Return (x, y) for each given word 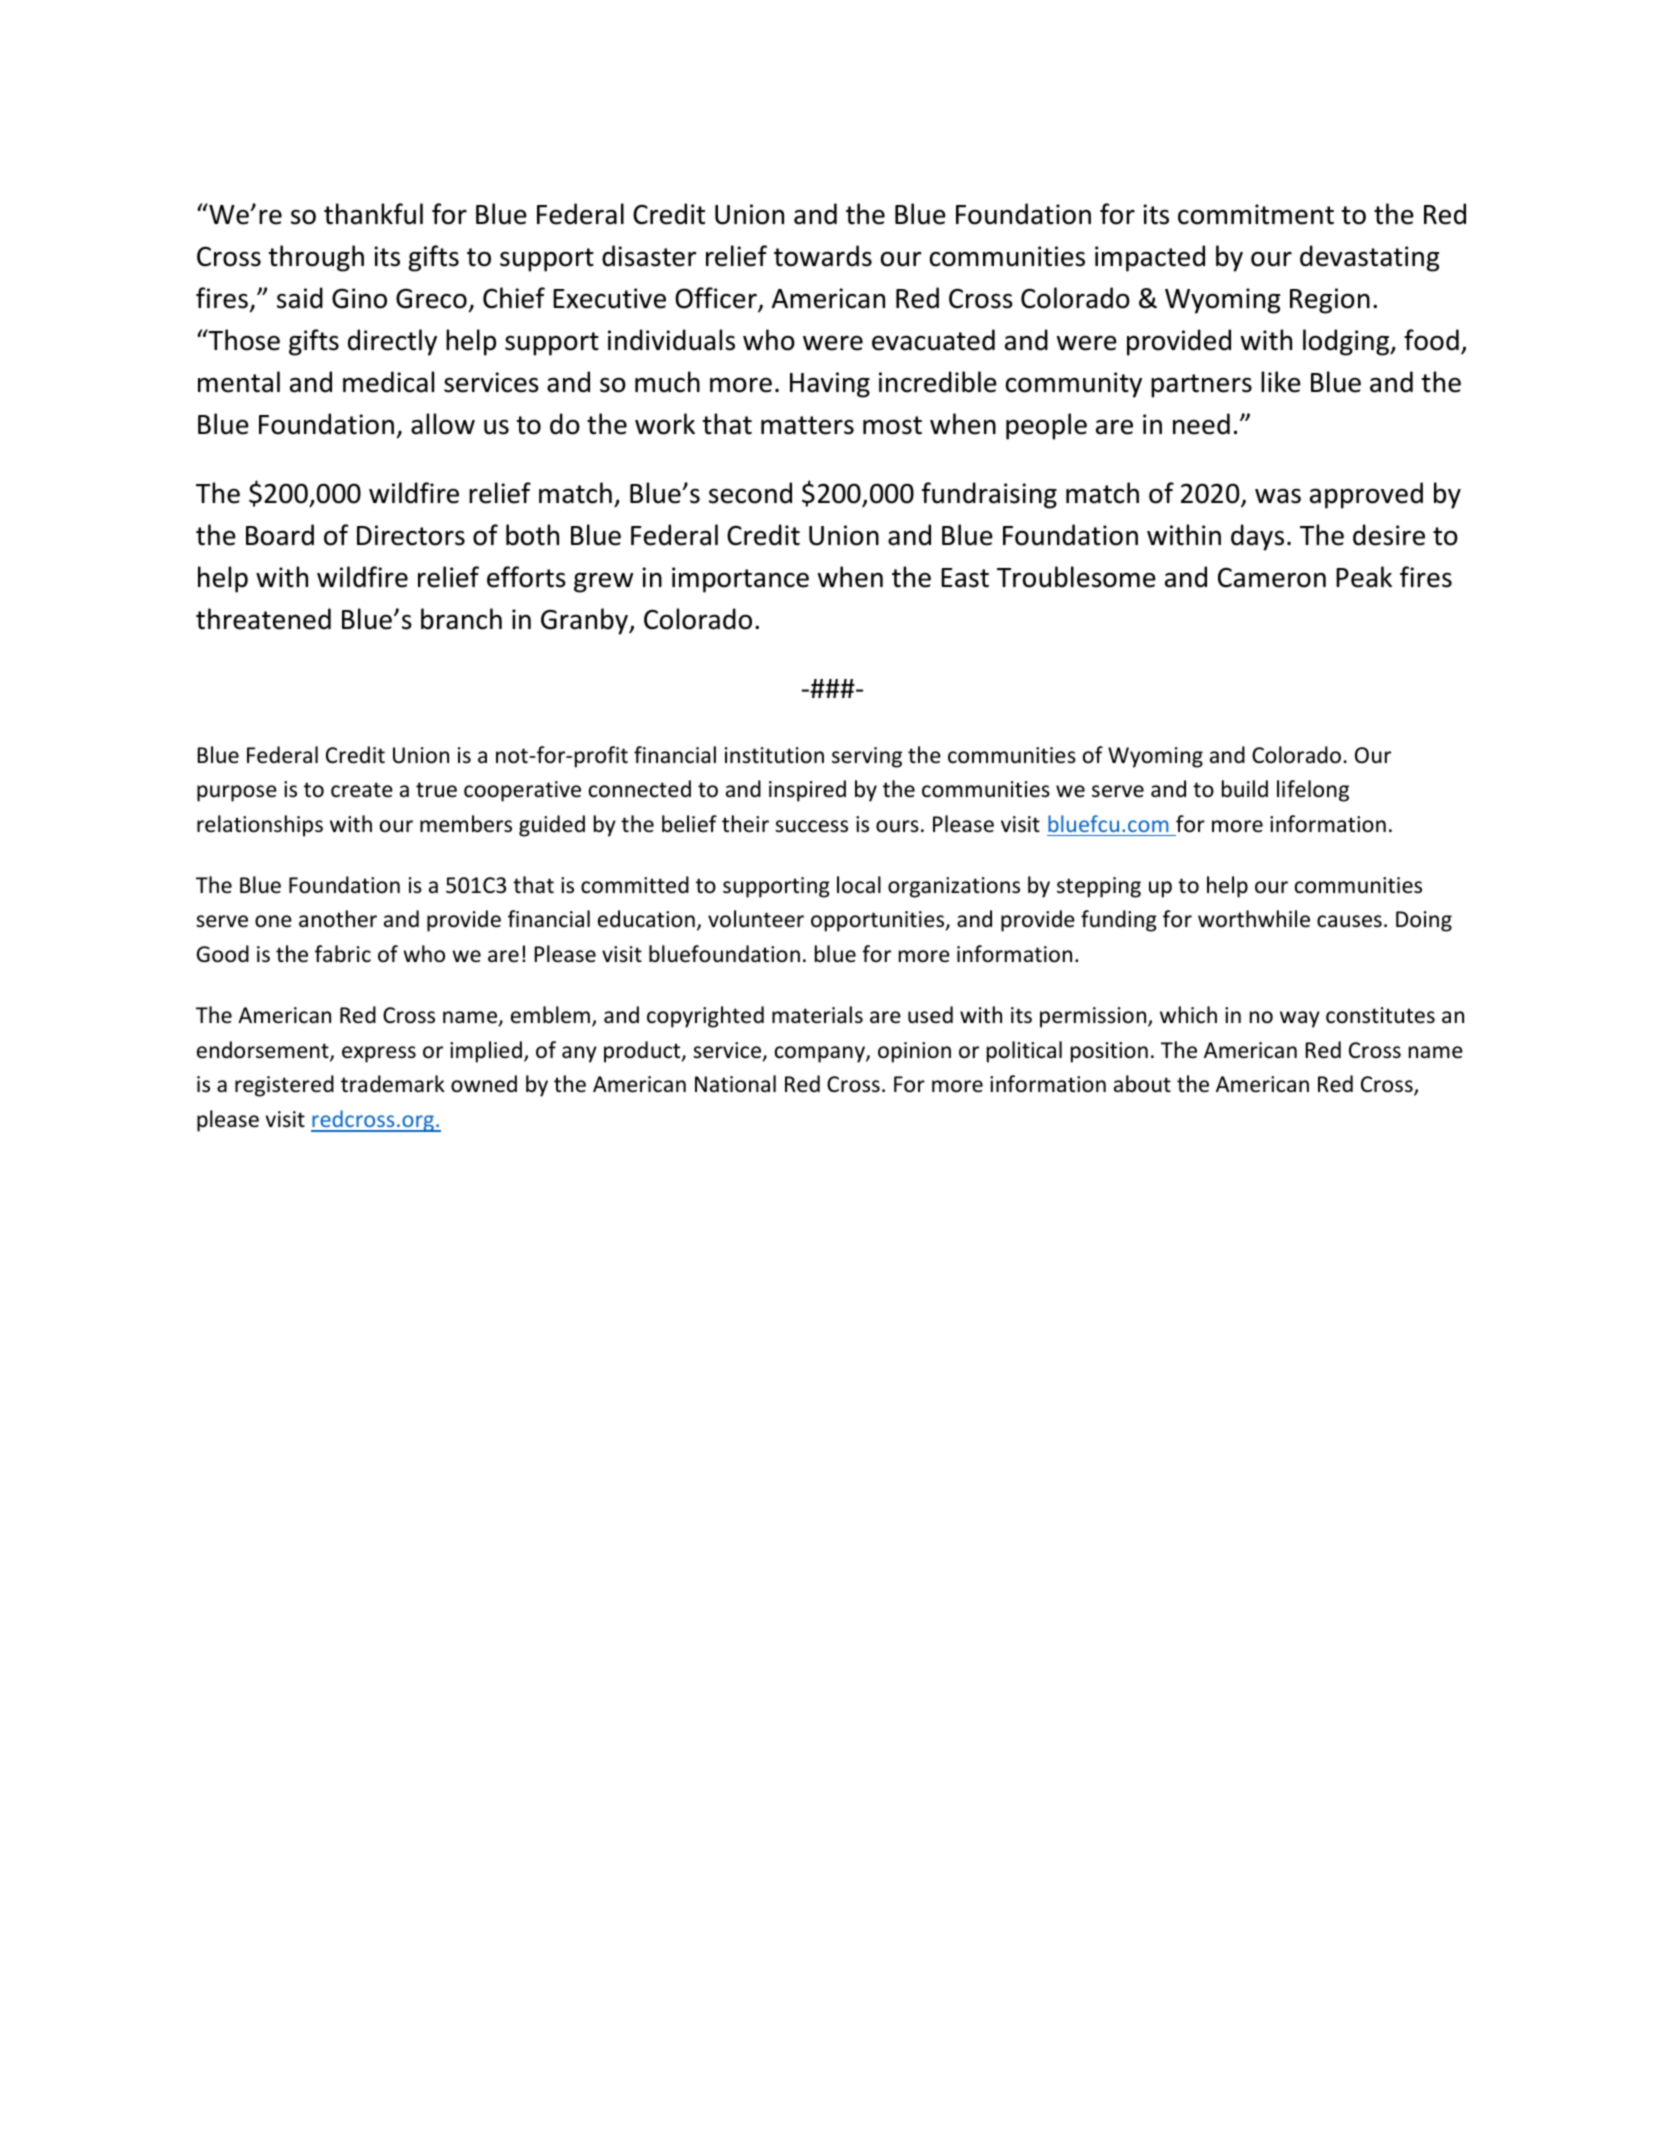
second (750, 493)
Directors (411, 535)
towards (823, 256)
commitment (1256, 214)
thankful (373, 214)
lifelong (1313, 791)
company (821, 1054)
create (362, 790)
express (379, 1054)
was (1278, 496)
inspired (807, 791)
